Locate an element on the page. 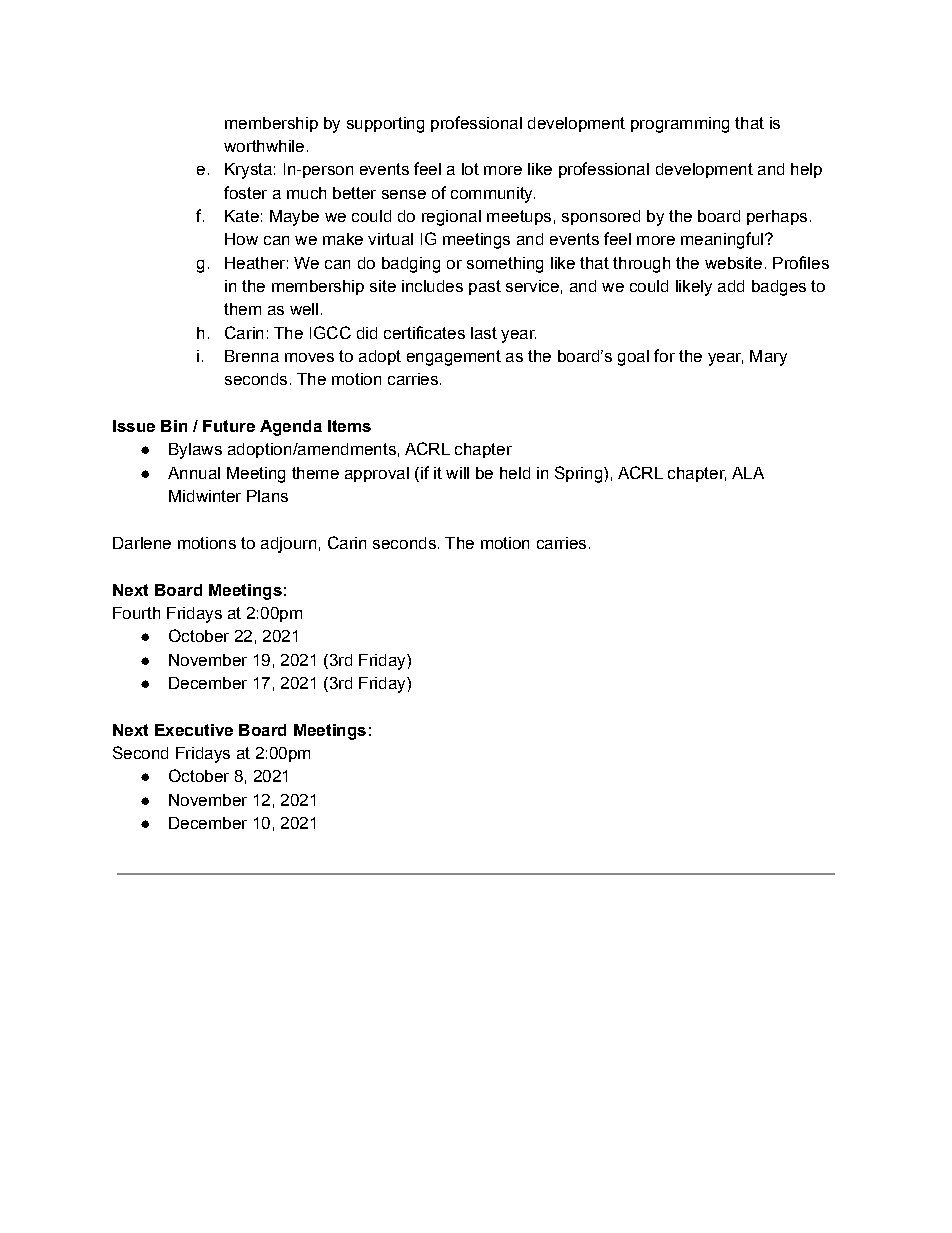 Image resolution: width=952 pixels, height=1233 pixels. programming is located at coordinates (680, 125).
